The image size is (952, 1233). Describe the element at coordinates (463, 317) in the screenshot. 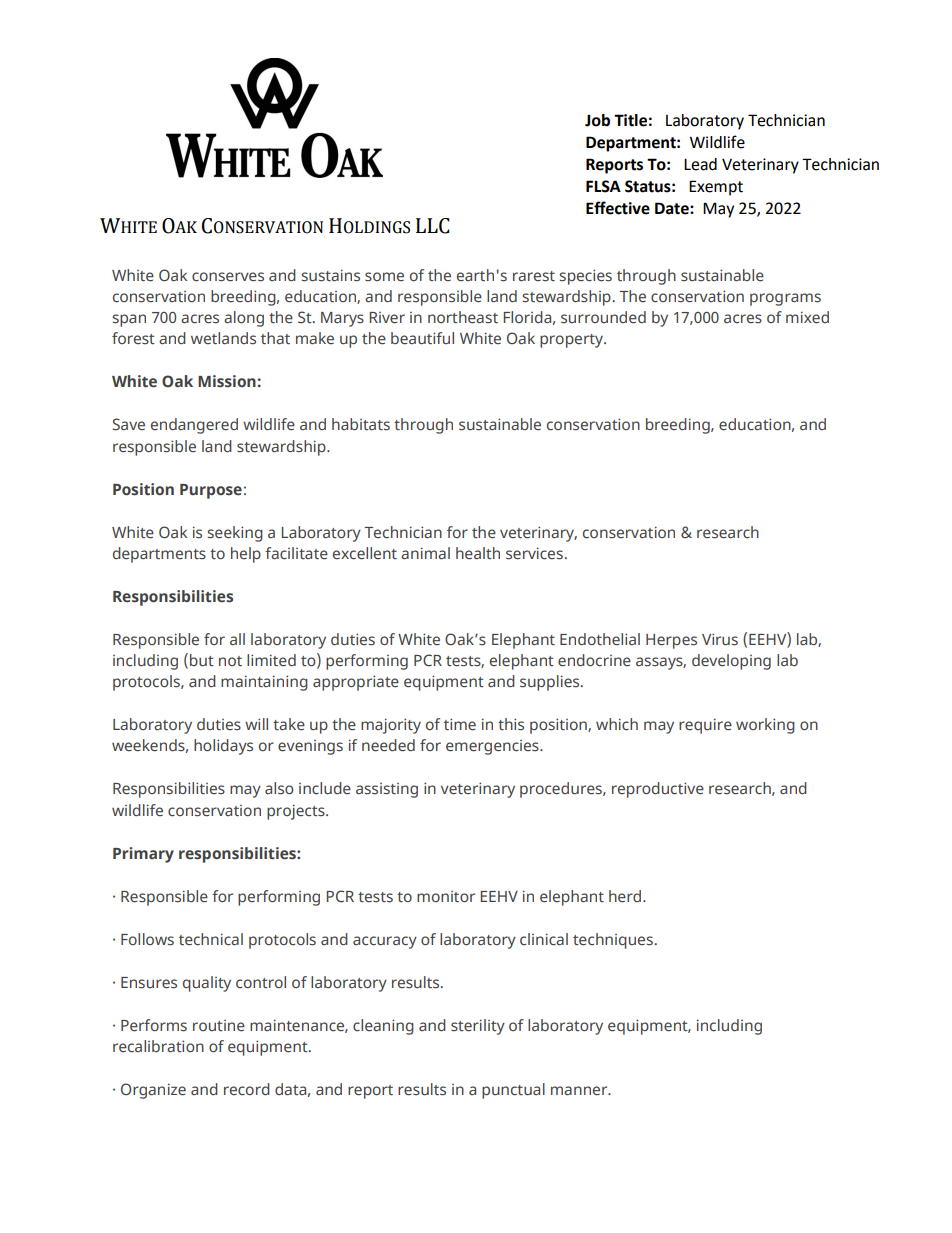

I see `northeast` at that location.
